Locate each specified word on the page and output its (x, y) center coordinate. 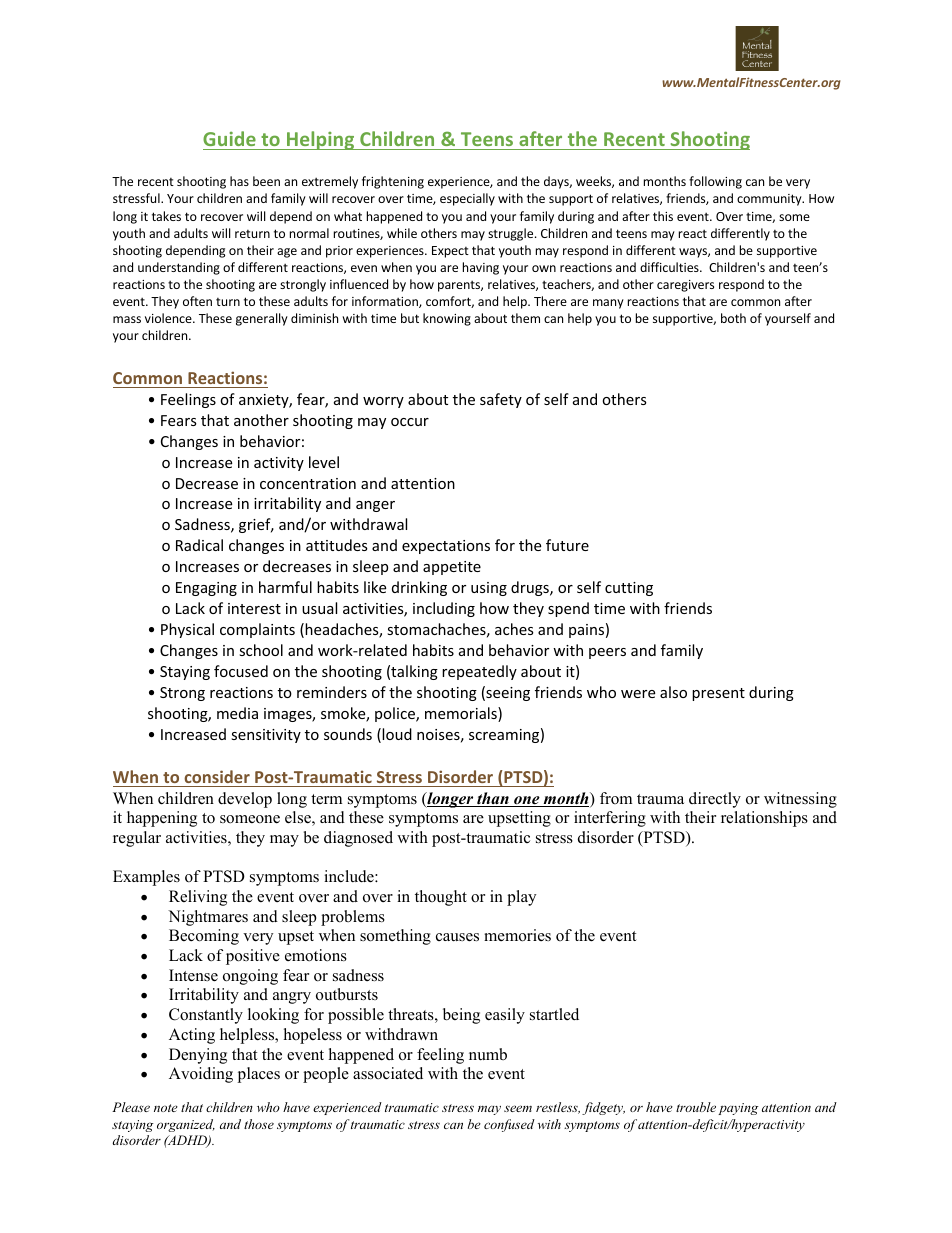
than (493, 799)
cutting (629, 589)
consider (217, 776)
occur (410, 422)
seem (518, 1108)
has (239, 181)
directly (715, 800)
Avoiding (201, 1075)
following (715, 182)
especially (467, 199)
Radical (199, 545)
